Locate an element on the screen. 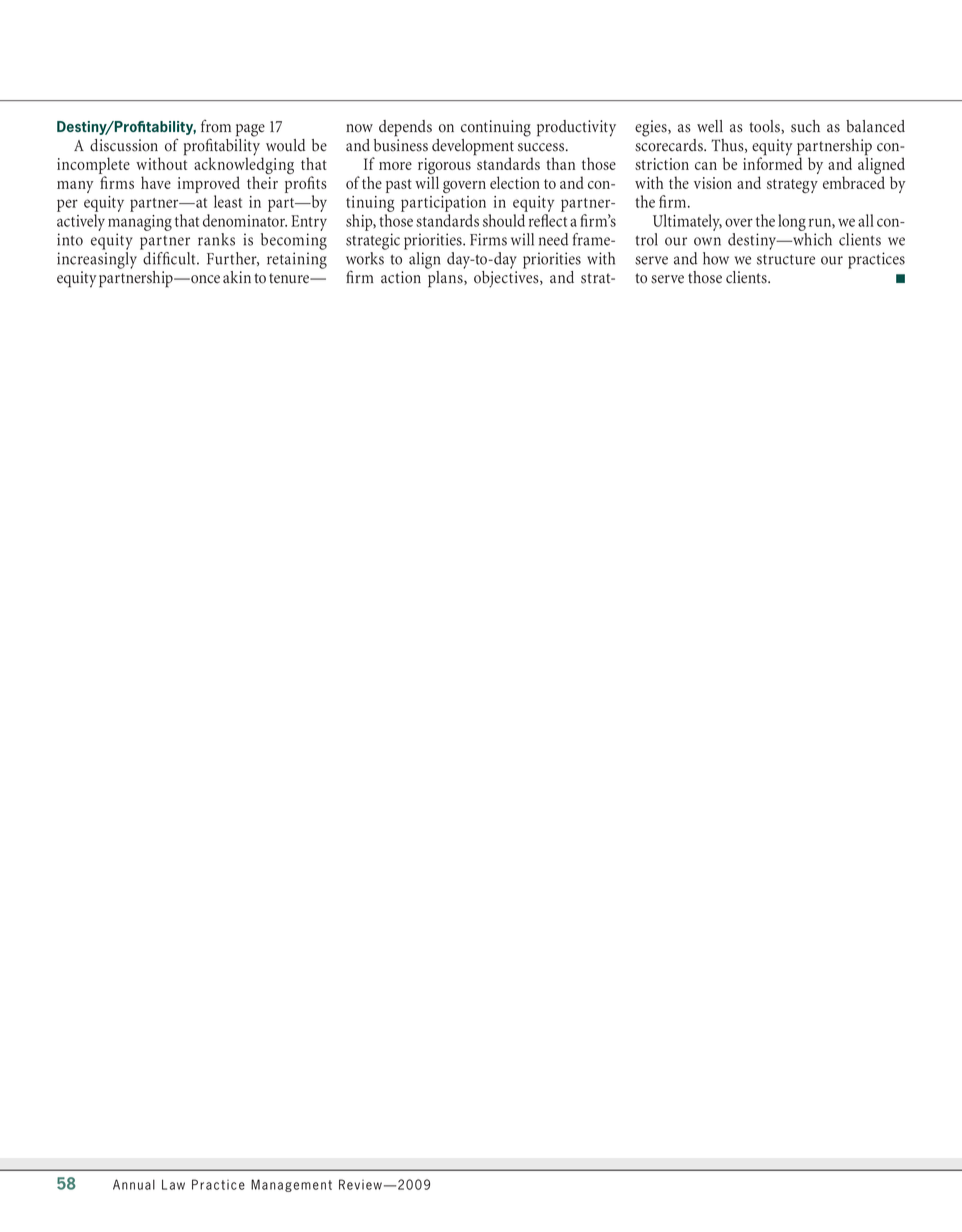 Image resolution: width=962 pixels, height=1232 pixels. tools is located at coordinates (765, 126).
